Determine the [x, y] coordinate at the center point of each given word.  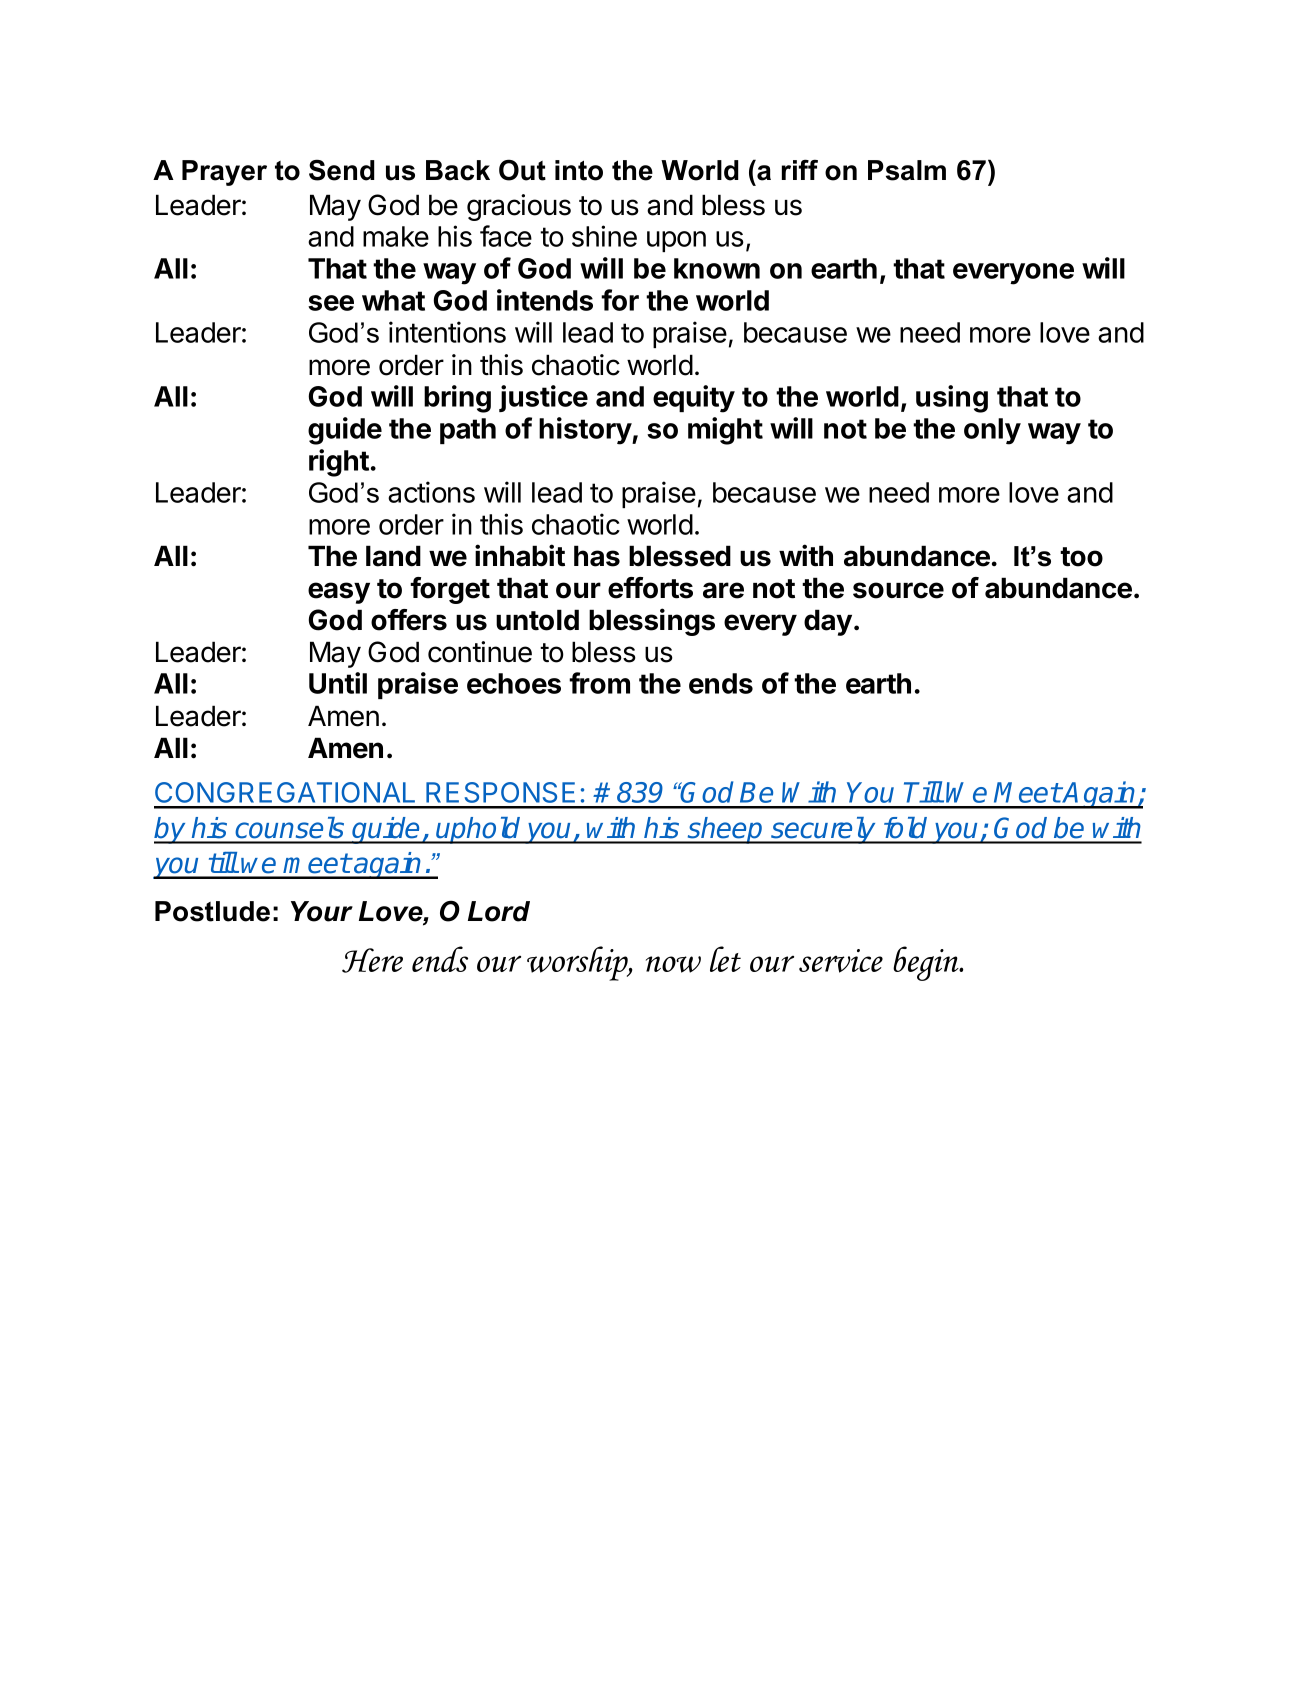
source [898, 590]
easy [339, 593]
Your [322, 911]
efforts [650, 588]
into [579, 170]
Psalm [907, 170]
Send [342, 170]
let [725, 959]
